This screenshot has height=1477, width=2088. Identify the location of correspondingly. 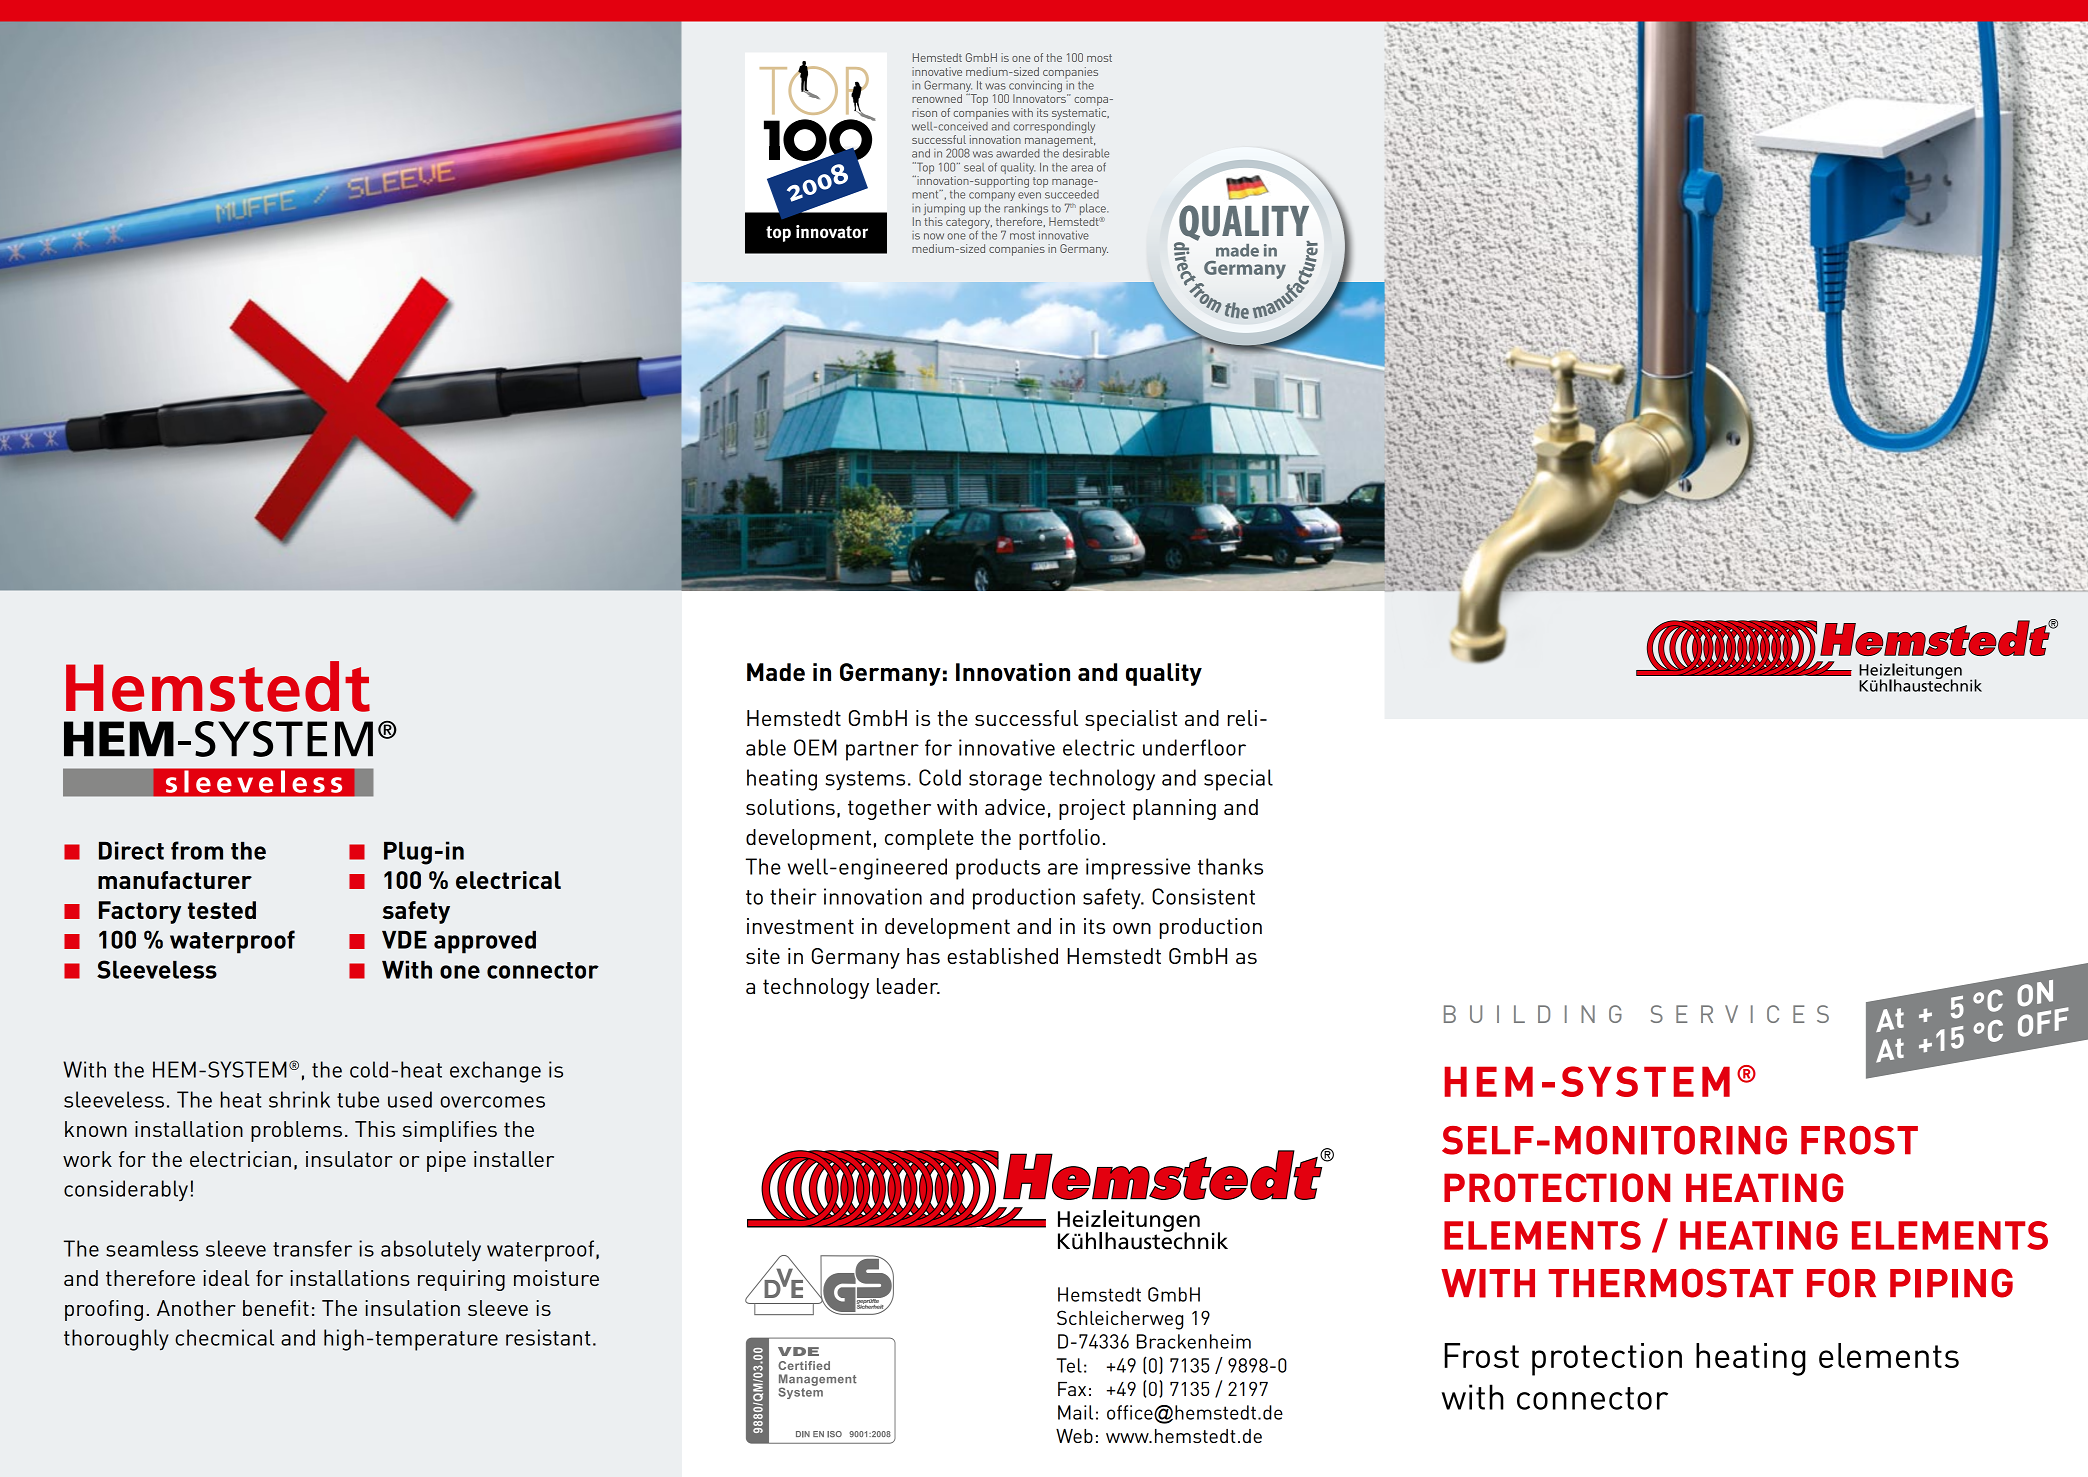
(1054, 126).
